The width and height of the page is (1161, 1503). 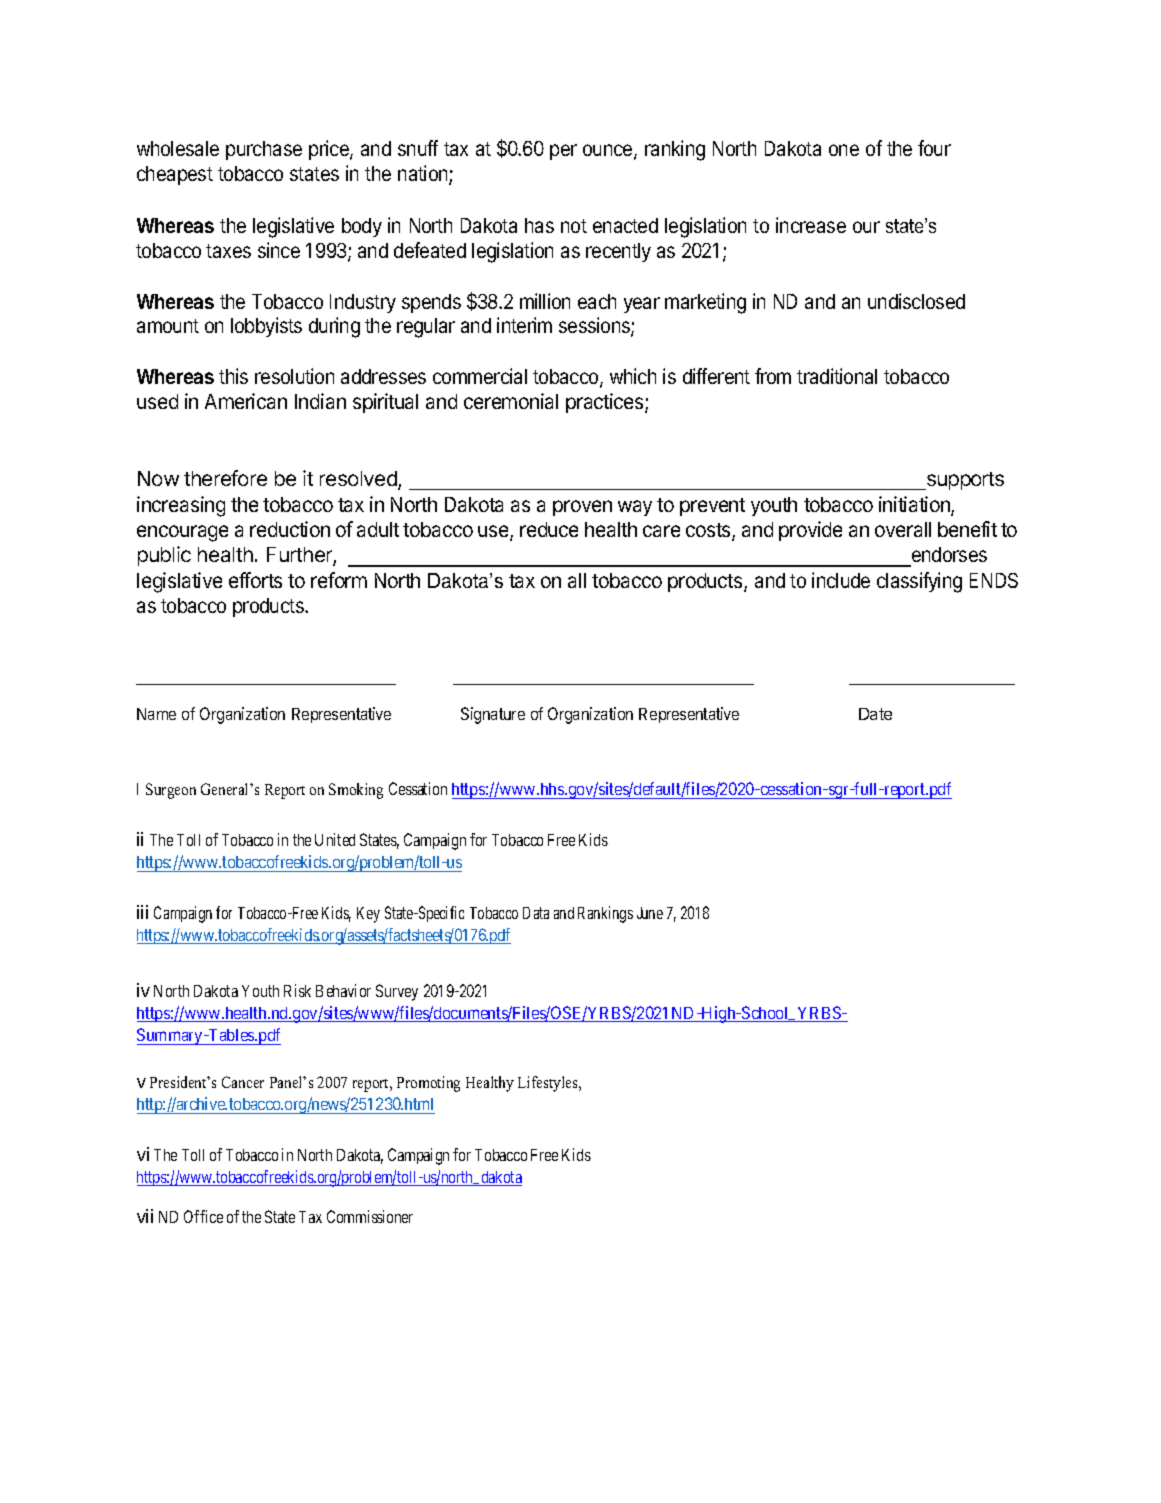 I want to click on reduction, so click(x=290, y=529).
